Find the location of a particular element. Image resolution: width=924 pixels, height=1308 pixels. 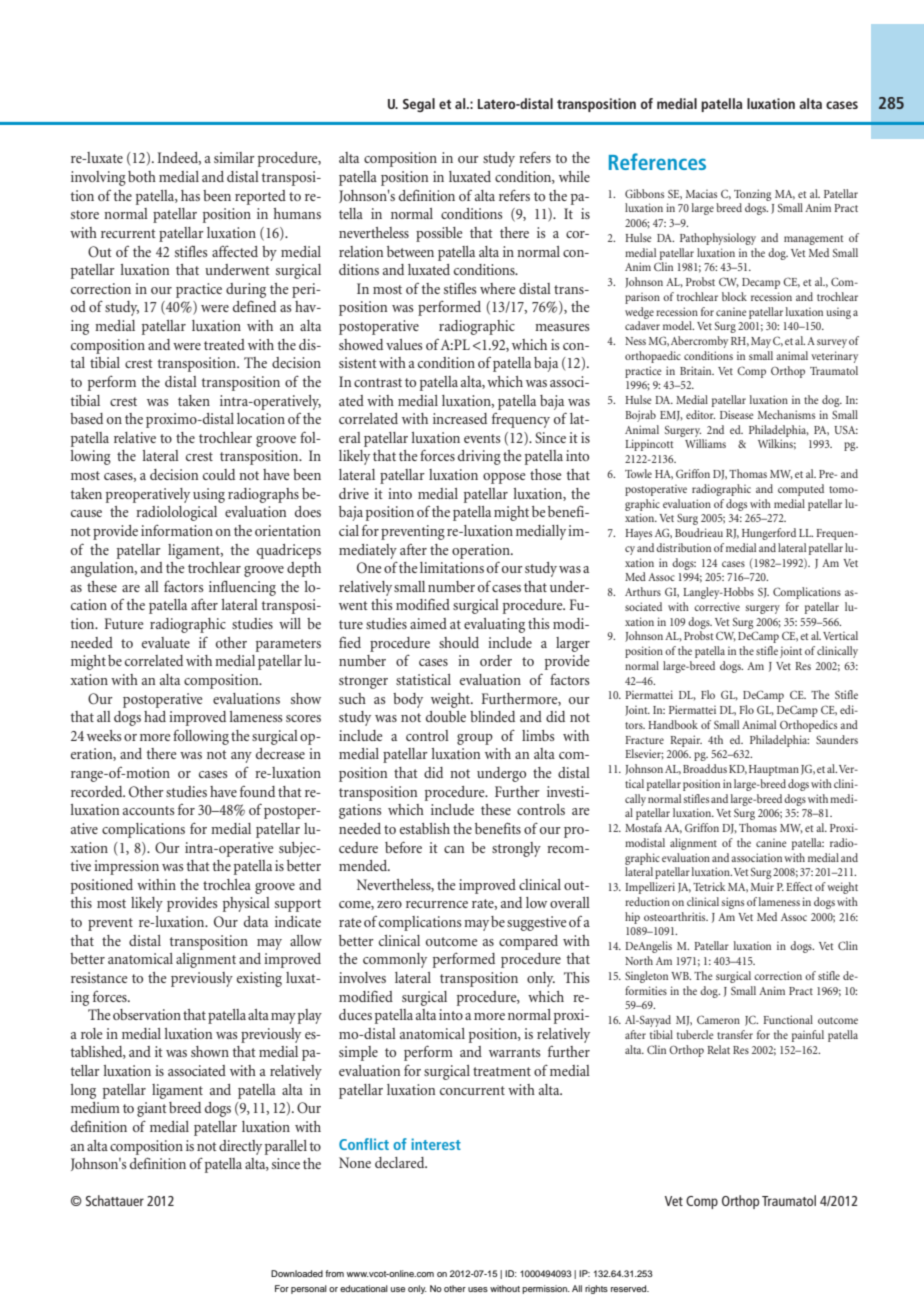

reserved is located at coordinates (630, 1288).
